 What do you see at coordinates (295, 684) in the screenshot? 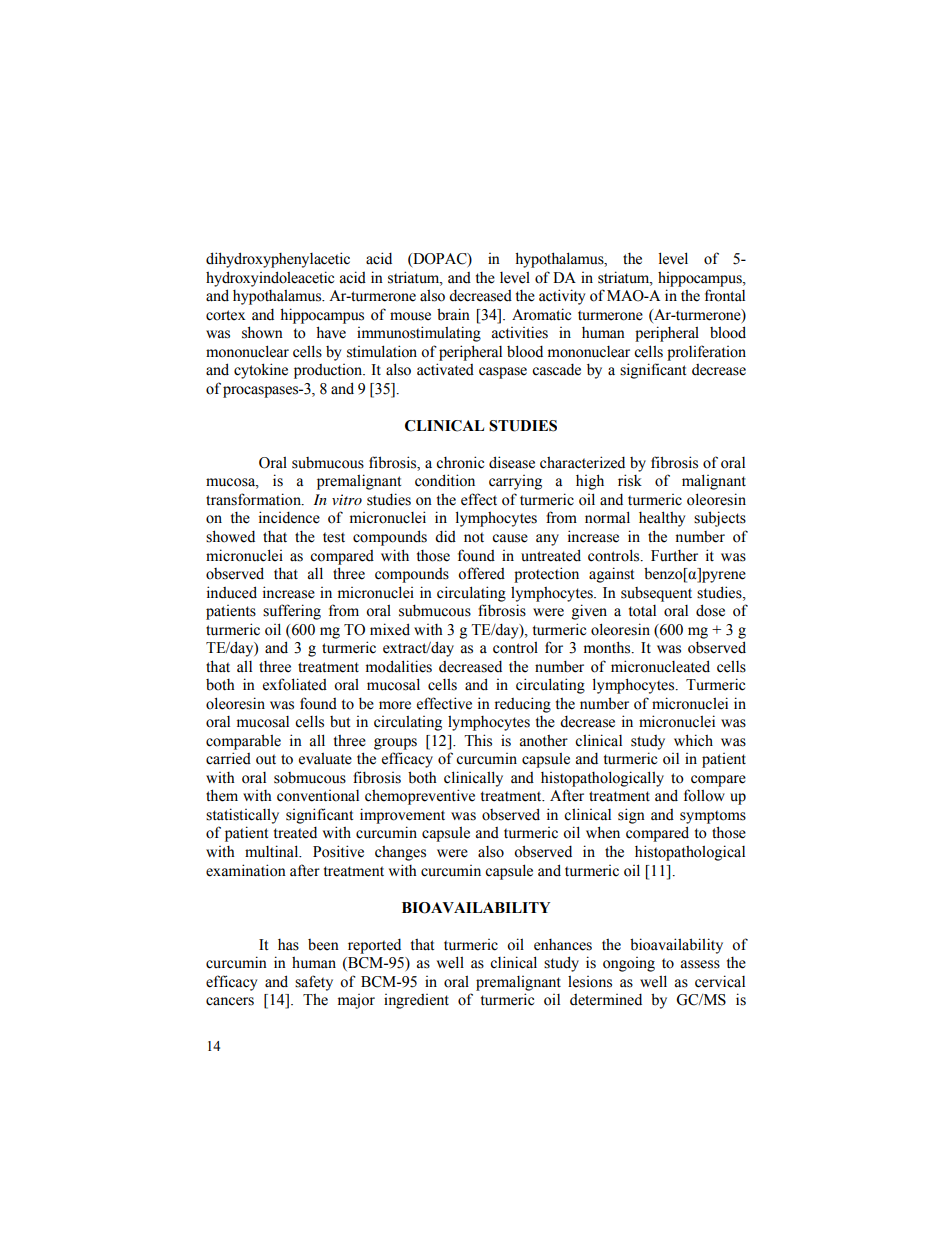
I see `exfoliated` at bounding box center [295, 684].
